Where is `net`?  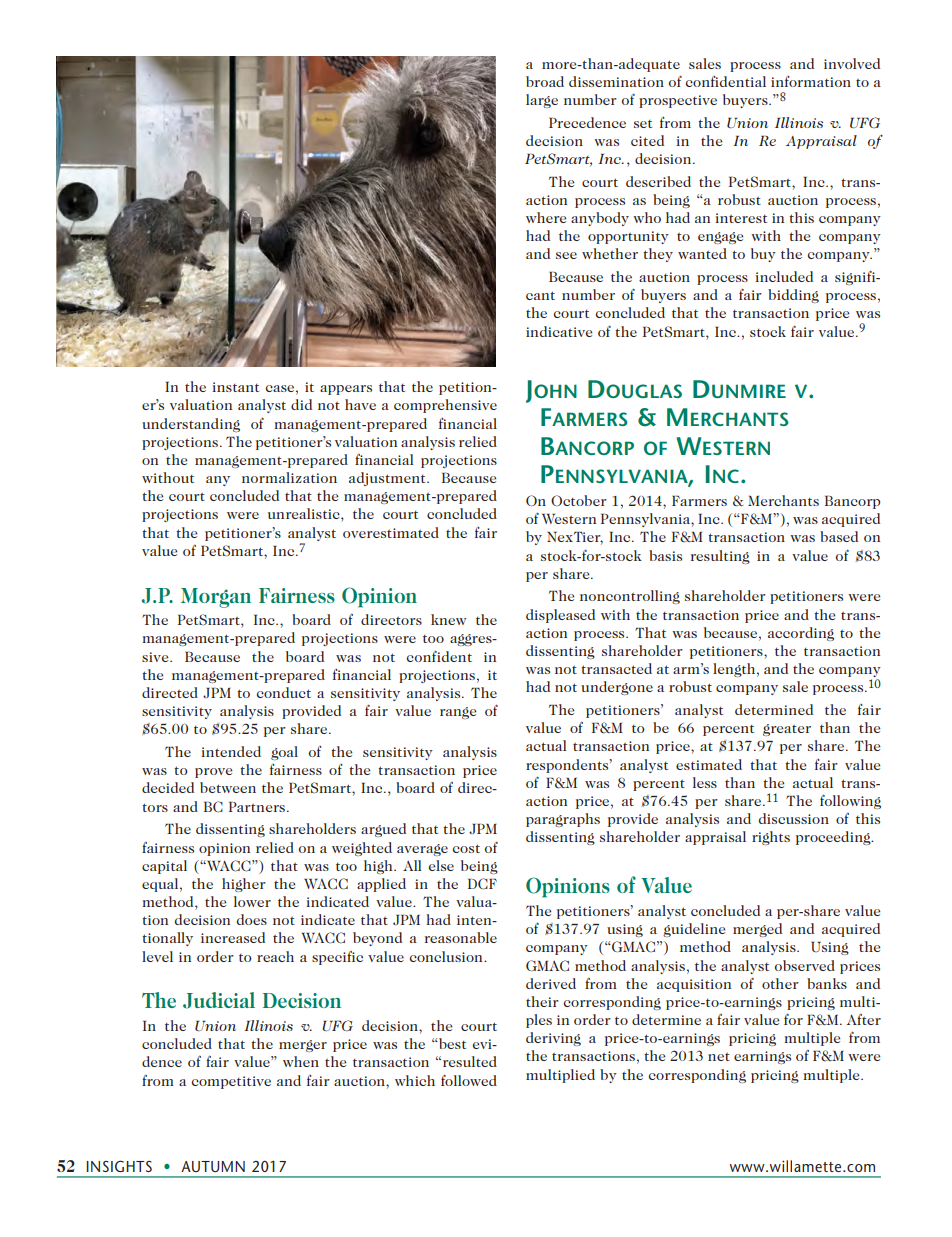 net is located at coordinates (719, 1057).
